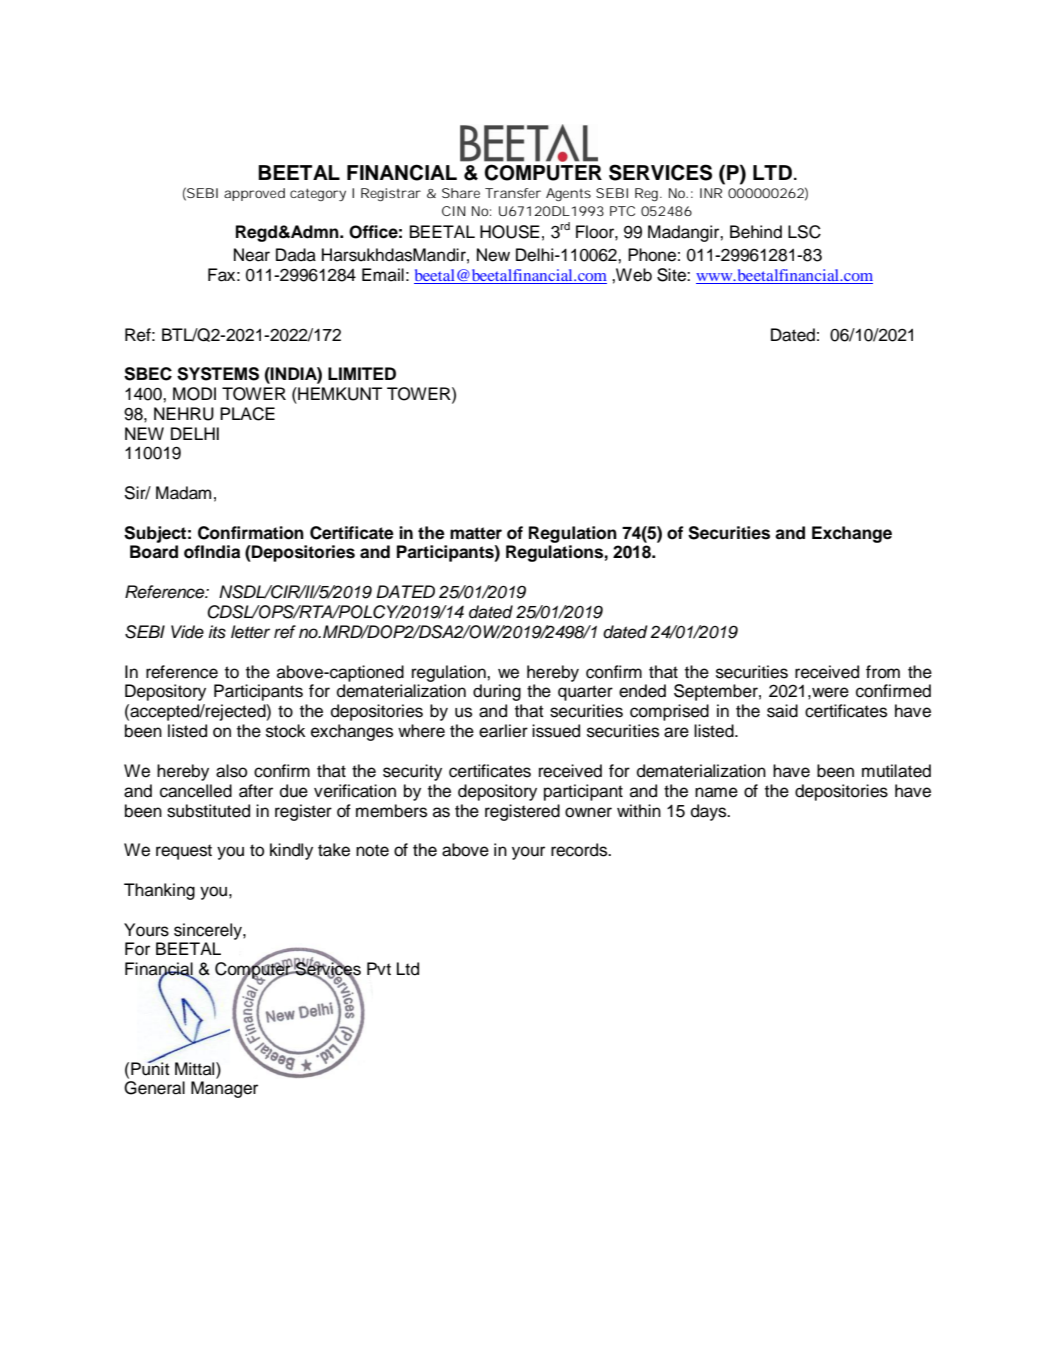 Image resolution: width=1056 pixels, height=1366 pixels. Describe the element at coordinates (250, 632) in the screenshot. I see `letter` at that location.
